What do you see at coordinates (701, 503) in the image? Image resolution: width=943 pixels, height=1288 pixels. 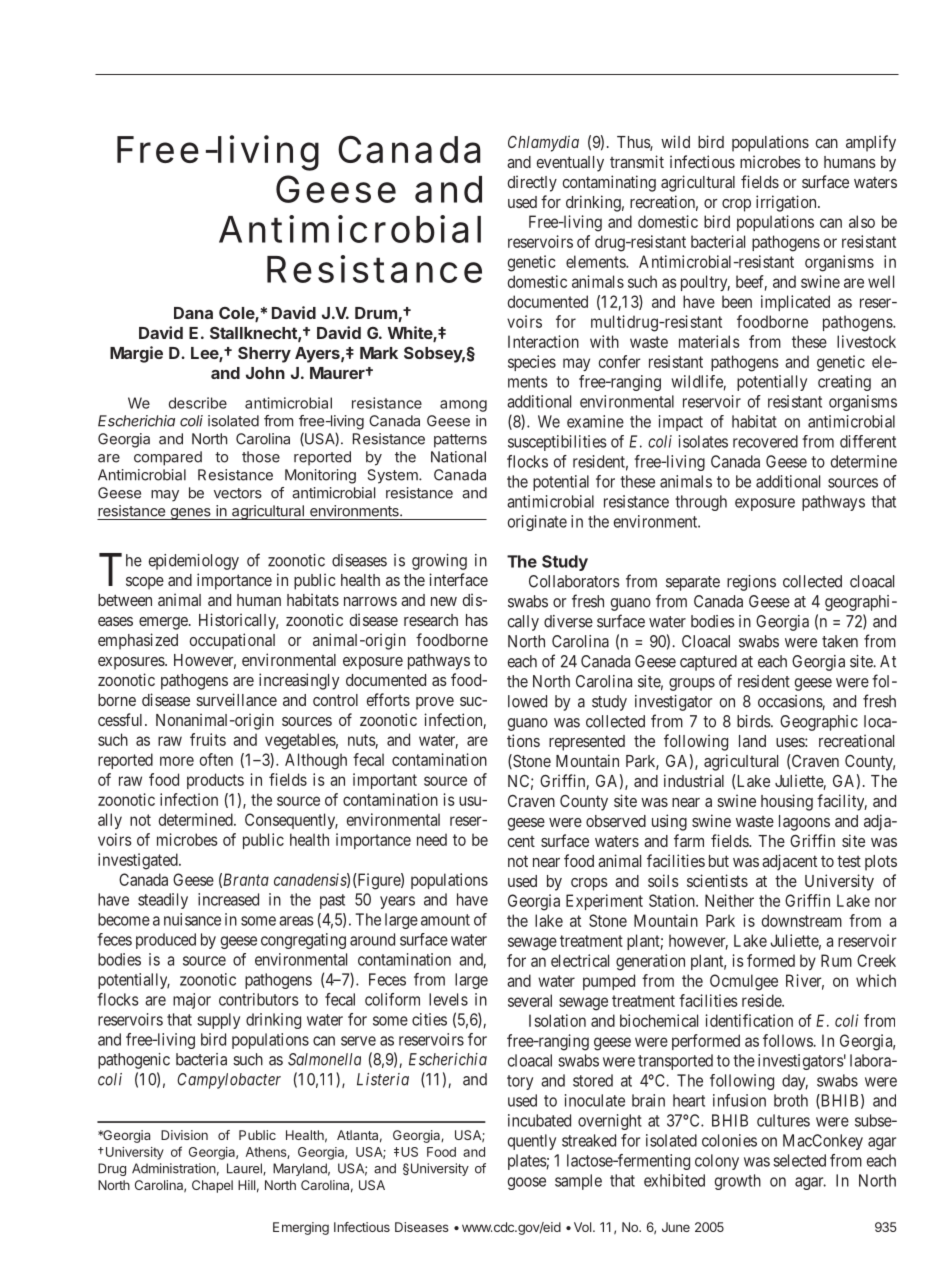 I see `through` at bounding box center [701, 503].
